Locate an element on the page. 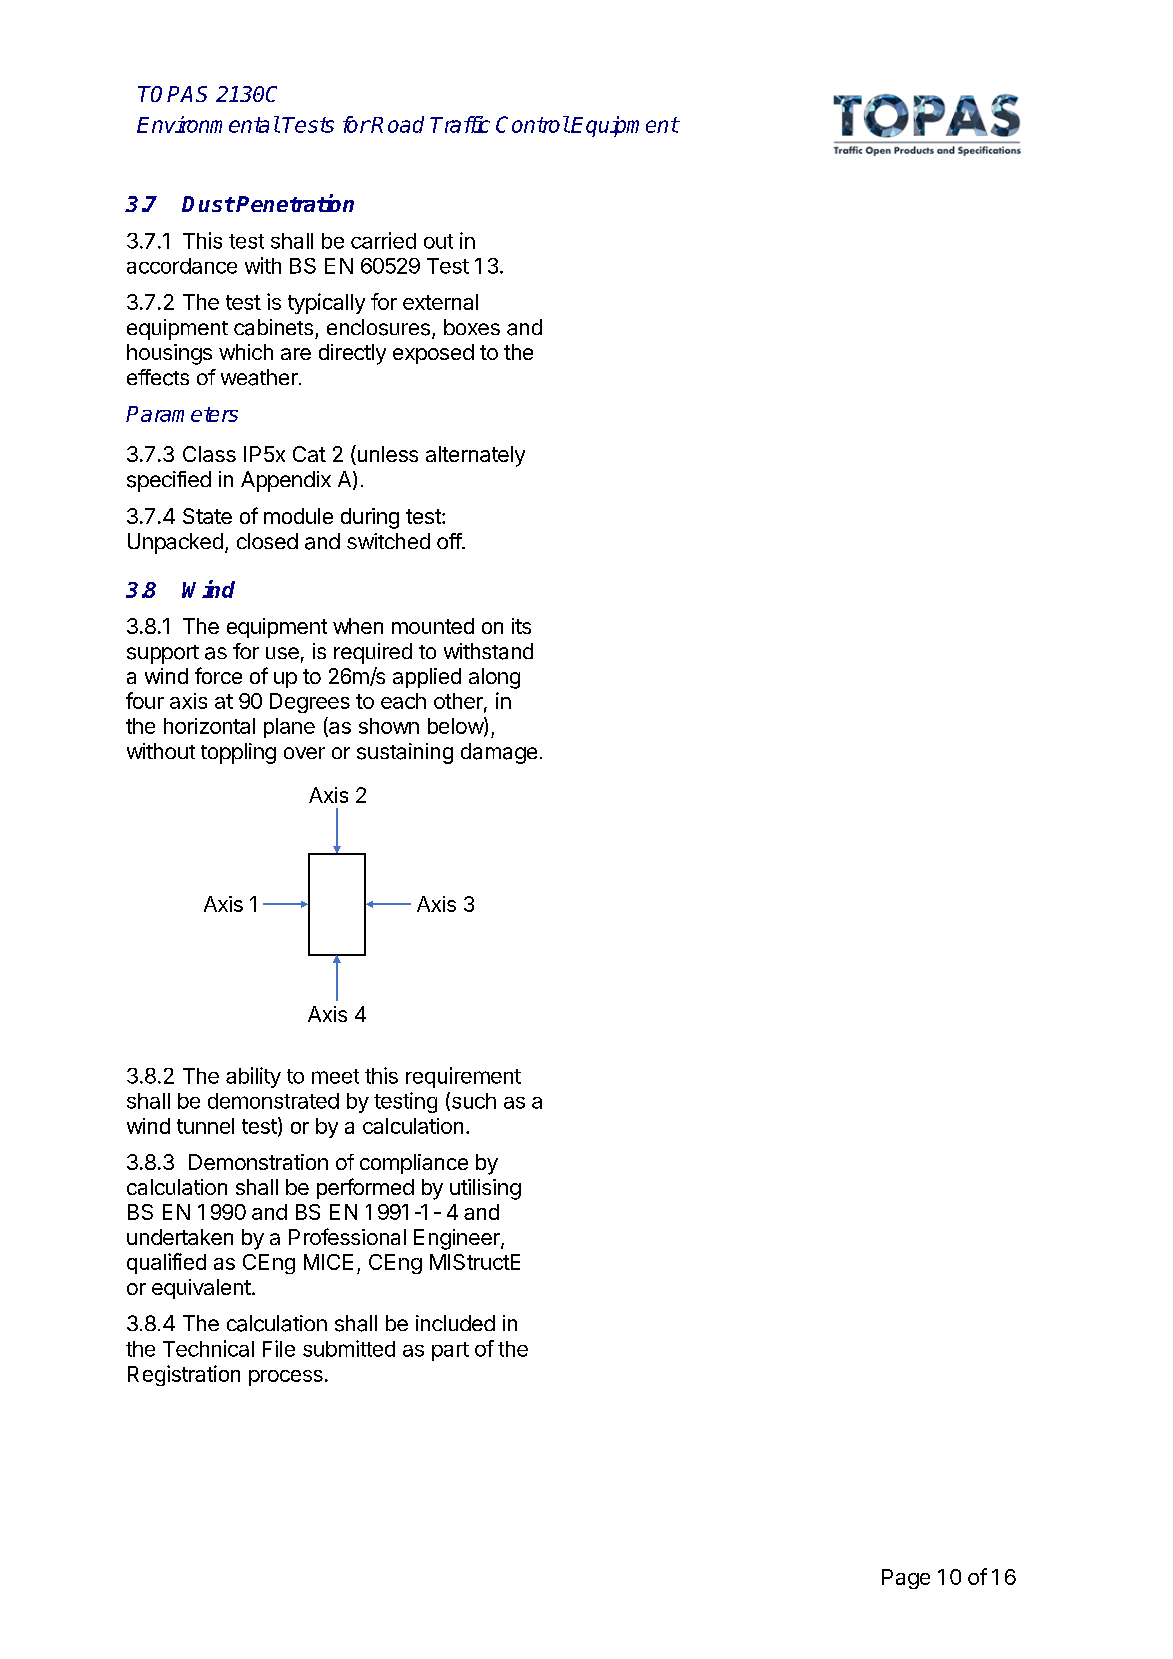 Image resolution: width=1173 pixels, height=1659 pixels. Page is located at coordinates (906, 1579).
